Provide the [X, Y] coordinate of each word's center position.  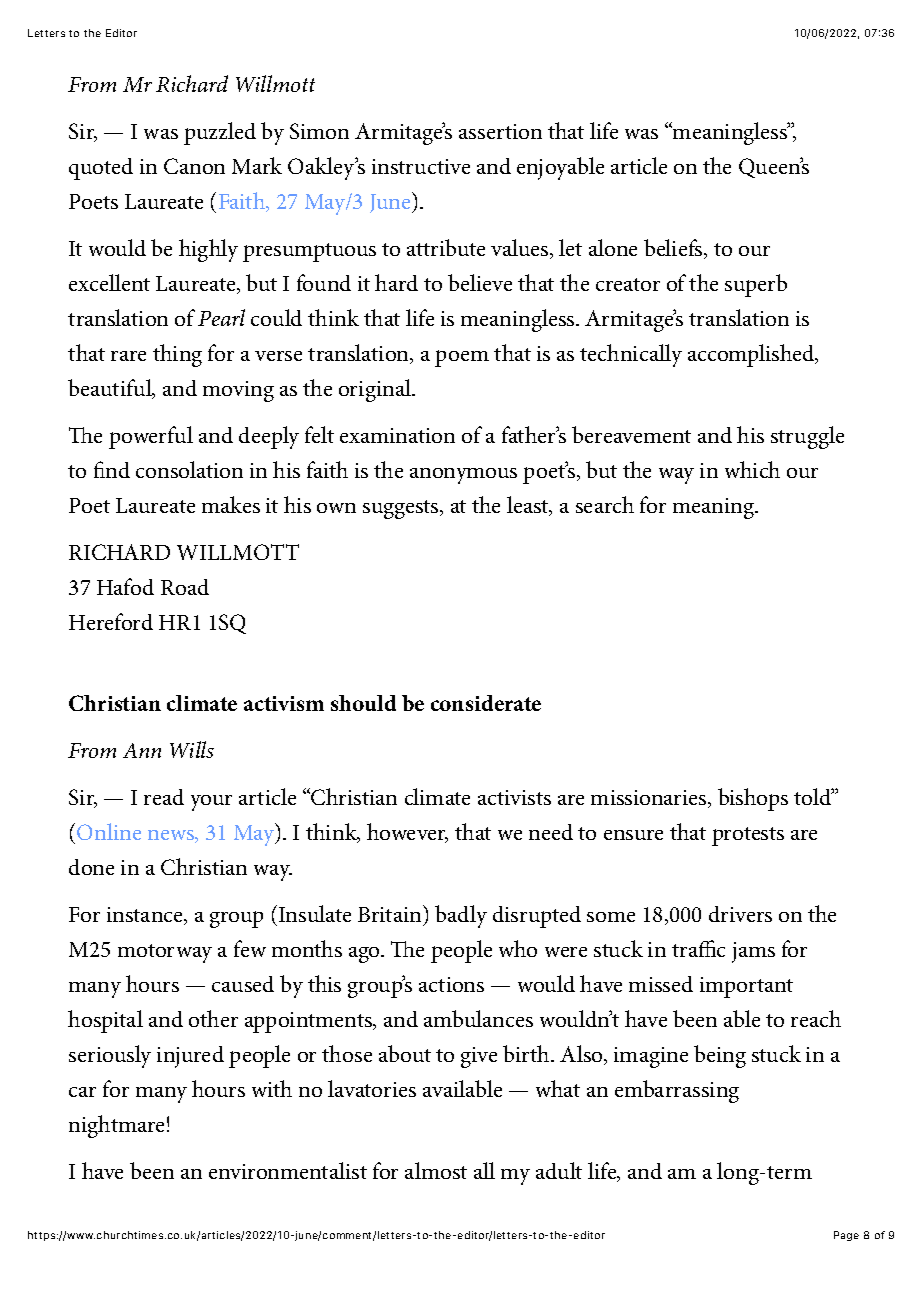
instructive [421, 166]
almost [436, 1170]
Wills [192, 749]
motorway [165, 953]
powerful [151, 437]
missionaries [650, 799]
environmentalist [288, 1170]
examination [397, 435]
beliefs [674, 249]
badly [461, 916]
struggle [807, 437]
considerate [486, 703]
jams [753, 952]
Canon [194, 166]
